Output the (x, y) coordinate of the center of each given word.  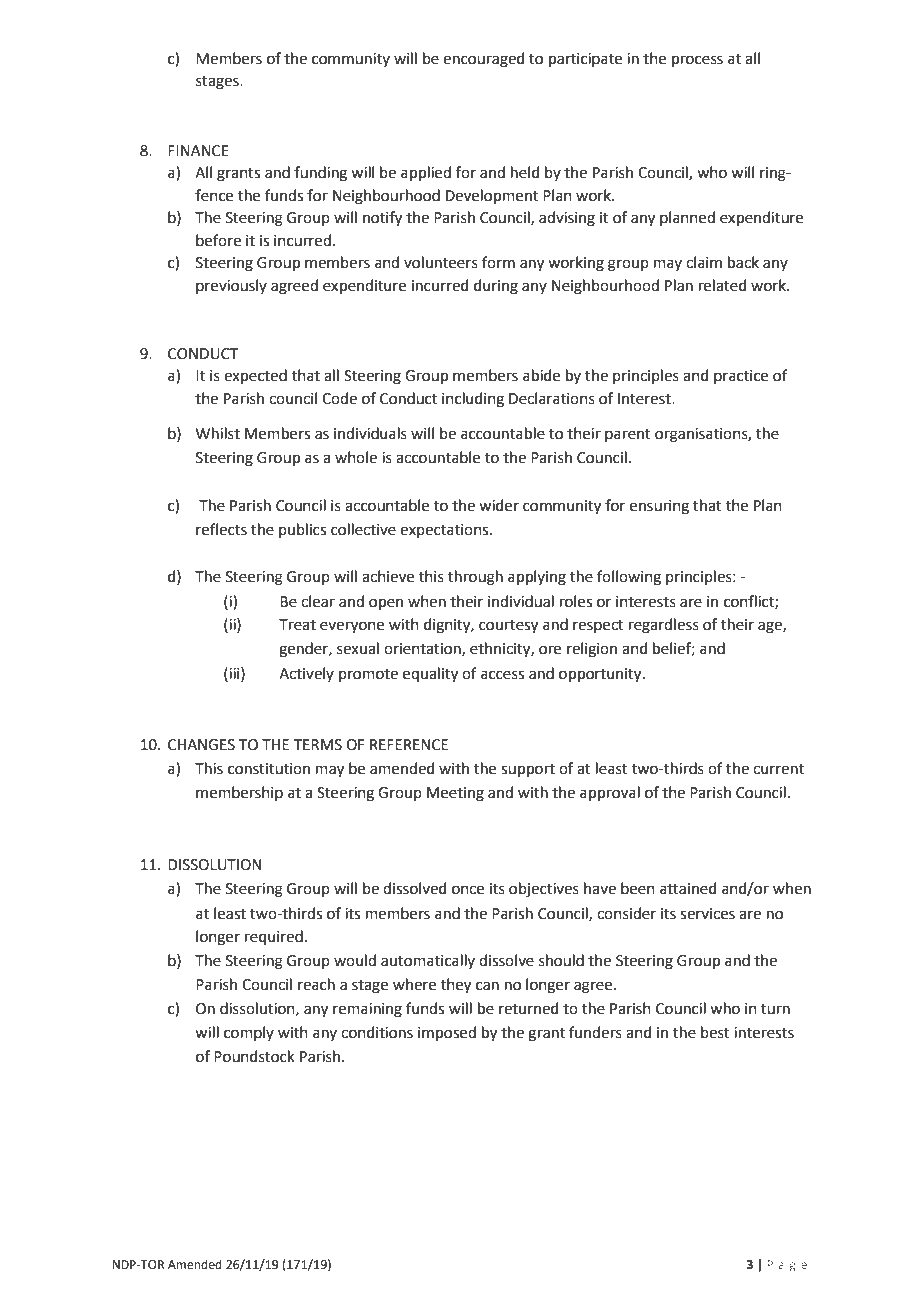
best (715, 1032)
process (697, 61)
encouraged (484, 60)
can (487, 986)
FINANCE (198, 151)
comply (249, 1033)
